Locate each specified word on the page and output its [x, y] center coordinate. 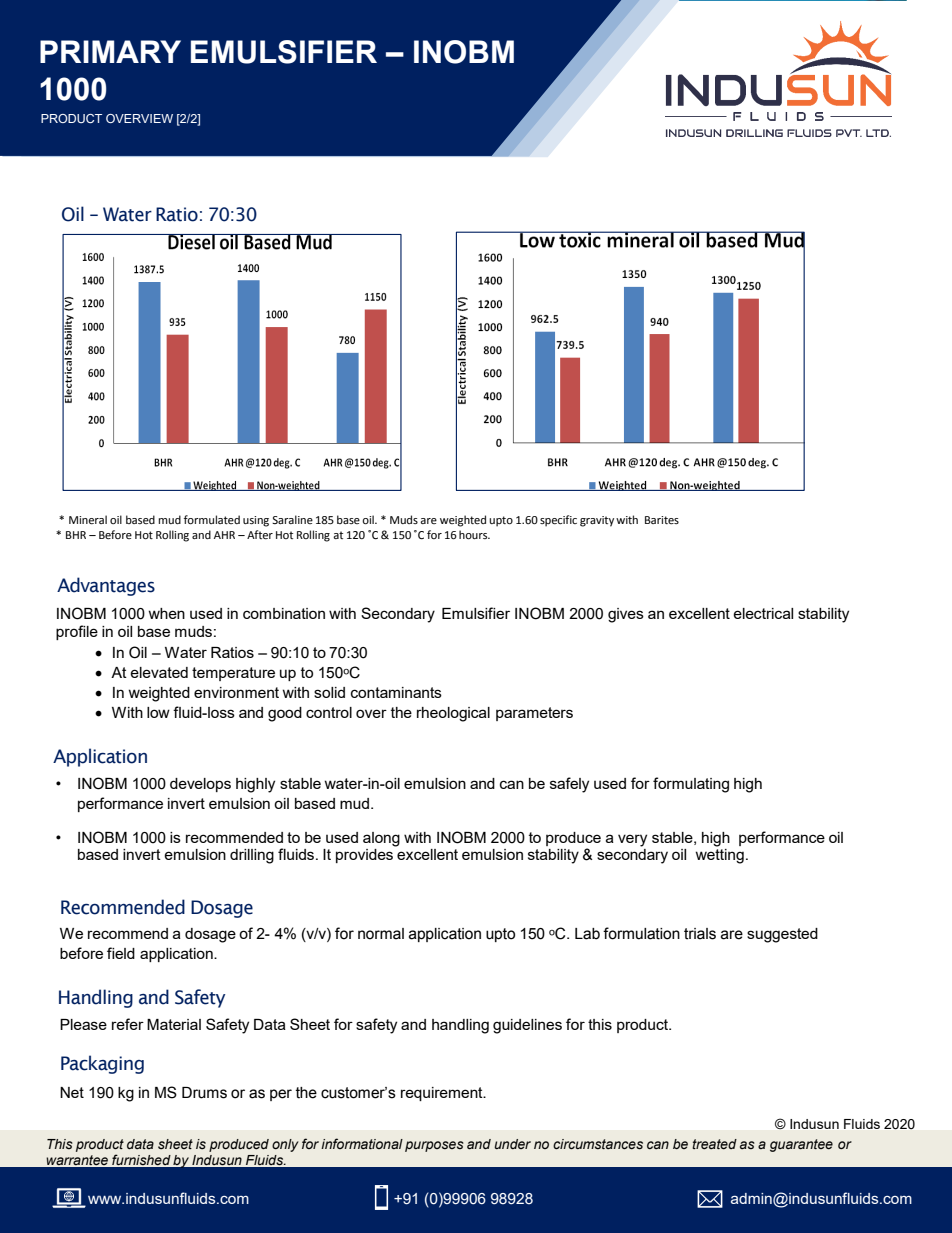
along [381, 839]
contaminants [396, 692]
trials [700, 934]
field [121, 953]
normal [381, 934]
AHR [224, 535]
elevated [159, 672]
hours [474, 535]
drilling [252, 856]
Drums [204, 1093]
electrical [763, 613]
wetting [719, 856]
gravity [597, 521]
